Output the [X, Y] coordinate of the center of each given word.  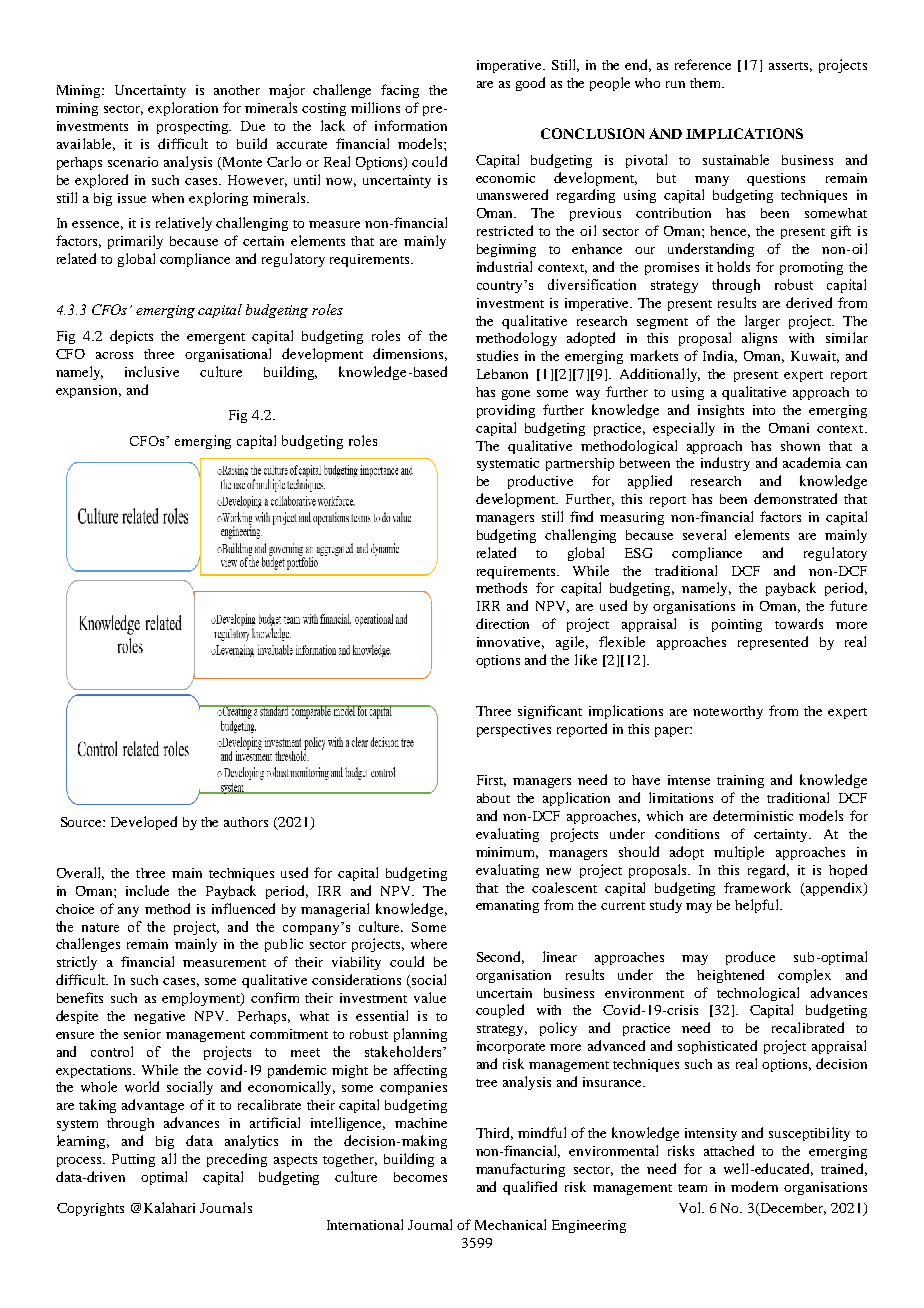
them [707, 83]
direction [502, 623]
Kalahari [169, 1207]
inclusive [152, 371]
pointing [737, 625]
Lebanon [502, 374]
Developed [144, 823]
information [411, 125]
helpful [758, 906]
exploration [183, 109]
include [147, 890]
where [429, 944]
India [720, 356]
